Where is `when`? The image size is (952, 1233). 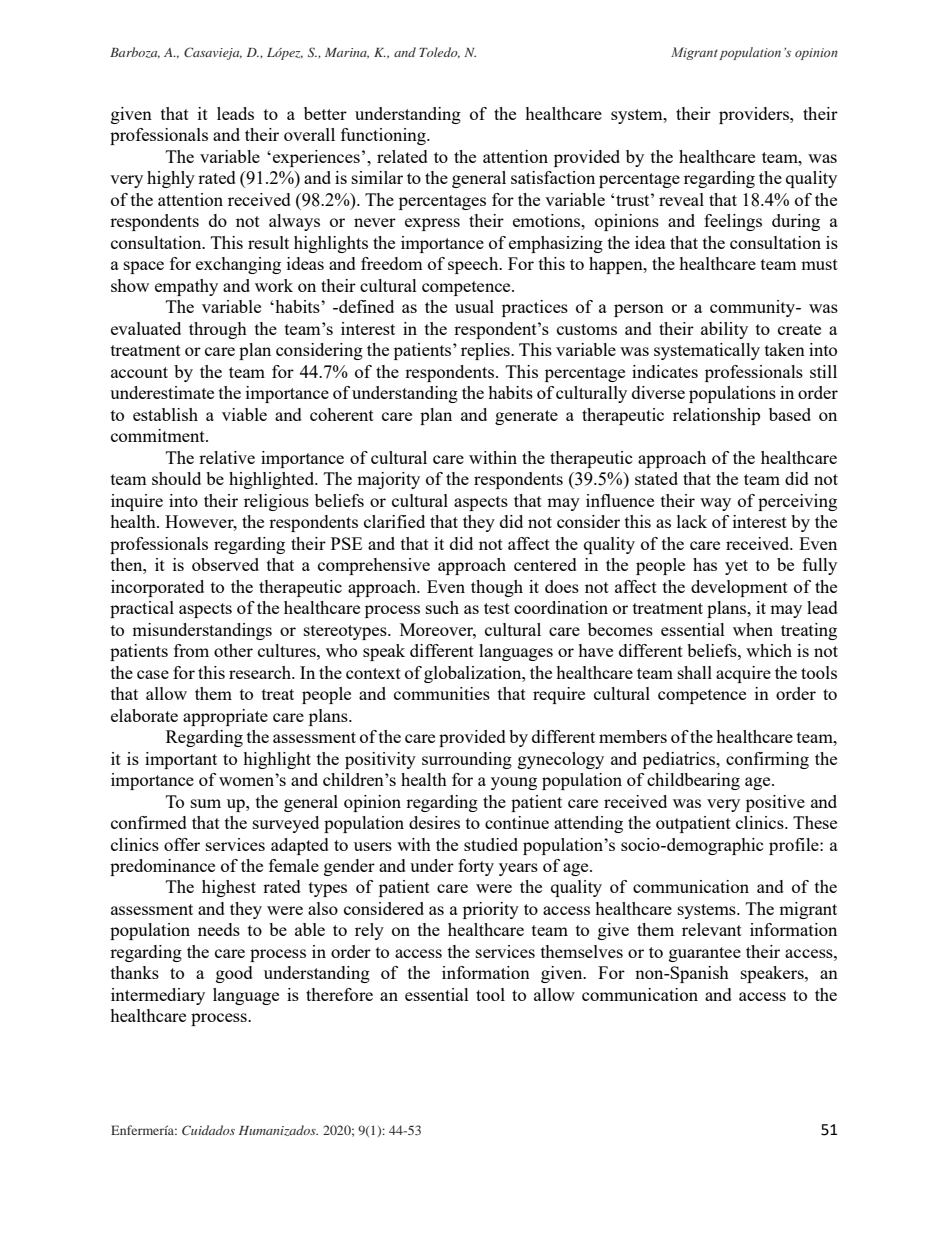 when is located at coordinates (753, 629).
